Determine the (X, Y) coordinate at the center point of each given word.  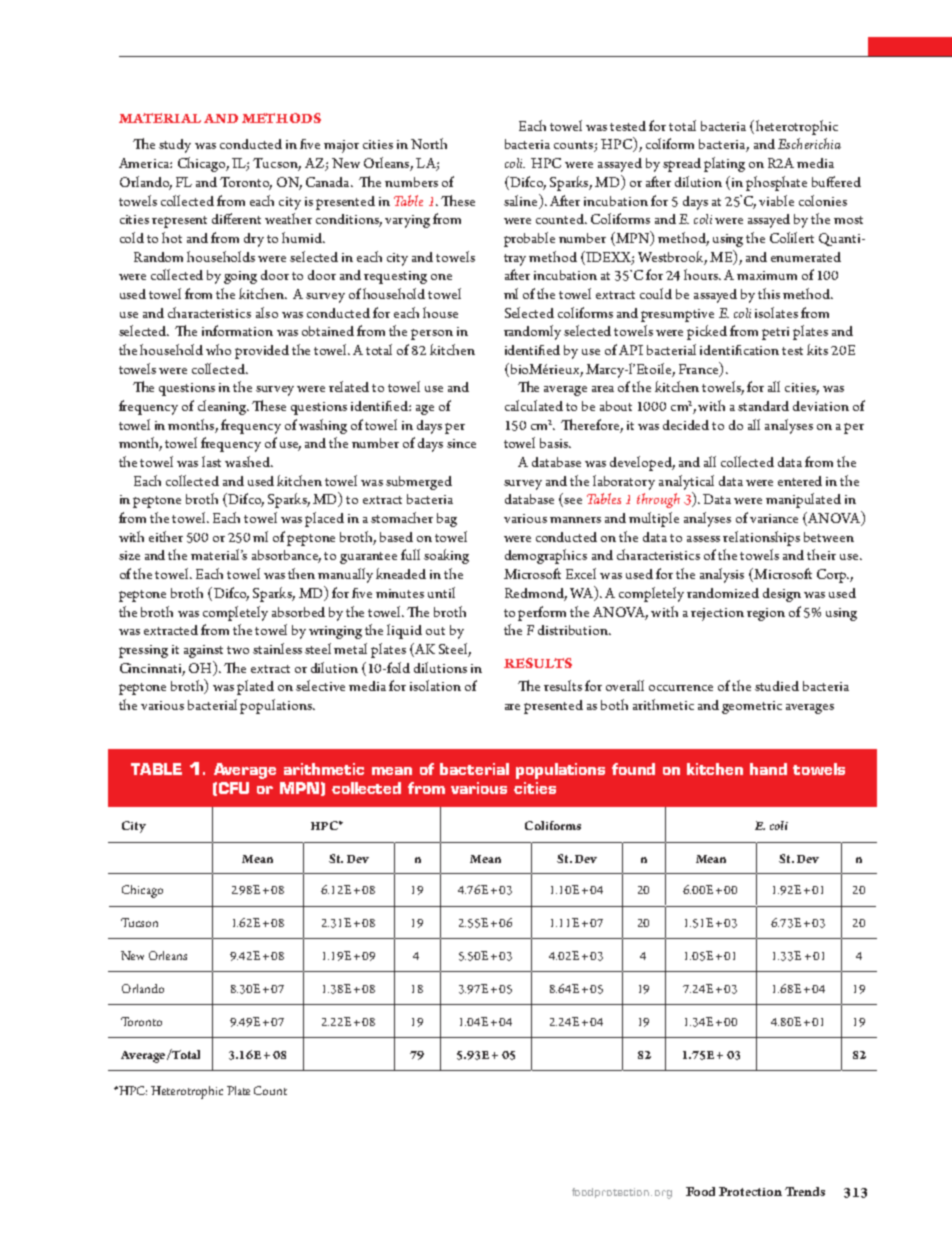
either (166, 536)
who (218, 349)
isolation (435, 685)
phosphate (776, 183)
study (175, 146)
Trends (805, 1191)
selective (320, 685)
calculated (534, 405)
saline (522, 200)
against (203, 651)
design (782, 595)
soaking (446, 556)
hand (768, 769)
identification (739, 350)
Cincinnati (152, 669)
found (633, 769)
